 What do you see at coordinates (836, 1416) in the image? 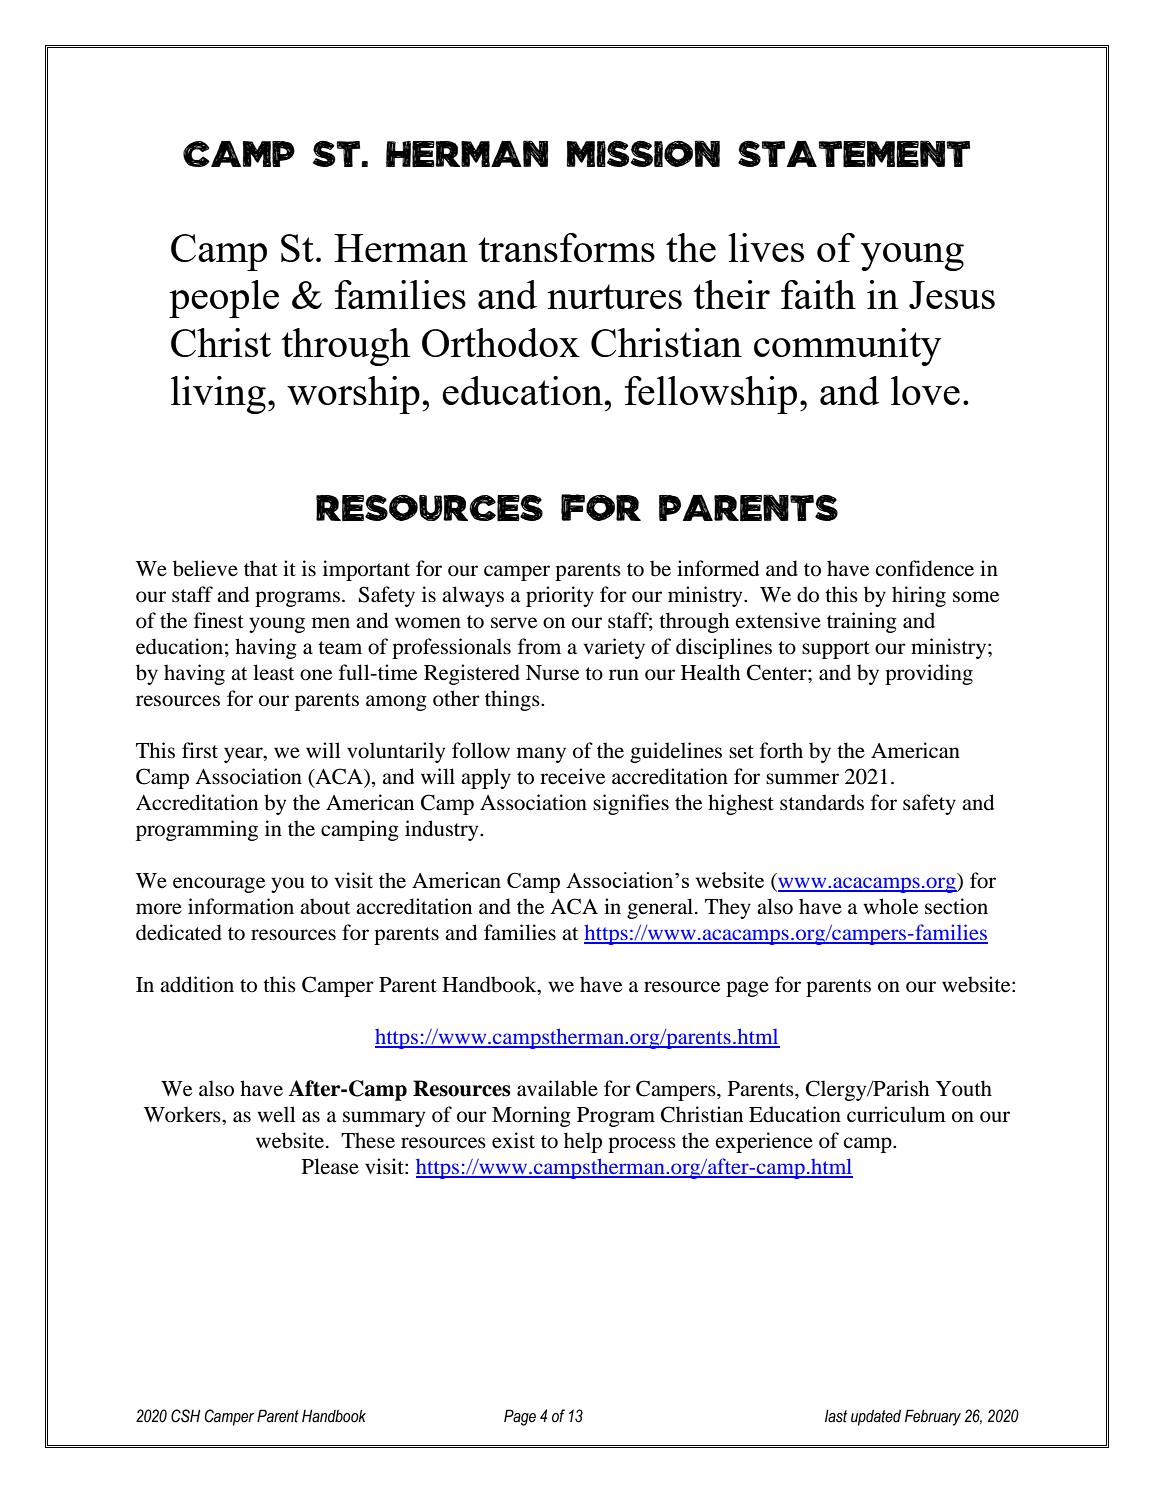
I see `last` at bounding box center [836, 1416].
